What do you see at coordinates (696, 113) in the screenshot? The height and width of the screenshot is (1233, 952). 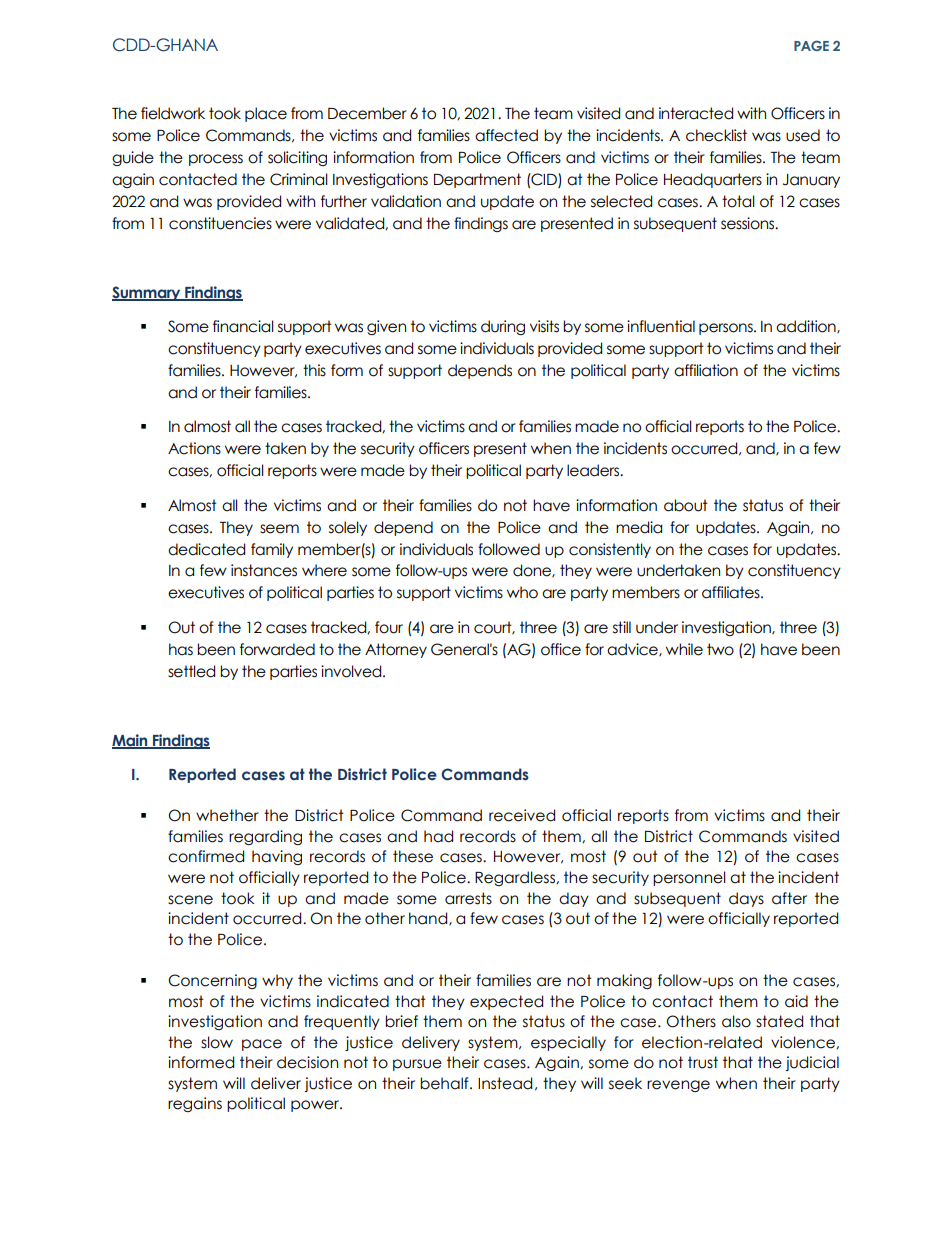 I see `interacted` at bounding box center [696, 113].
